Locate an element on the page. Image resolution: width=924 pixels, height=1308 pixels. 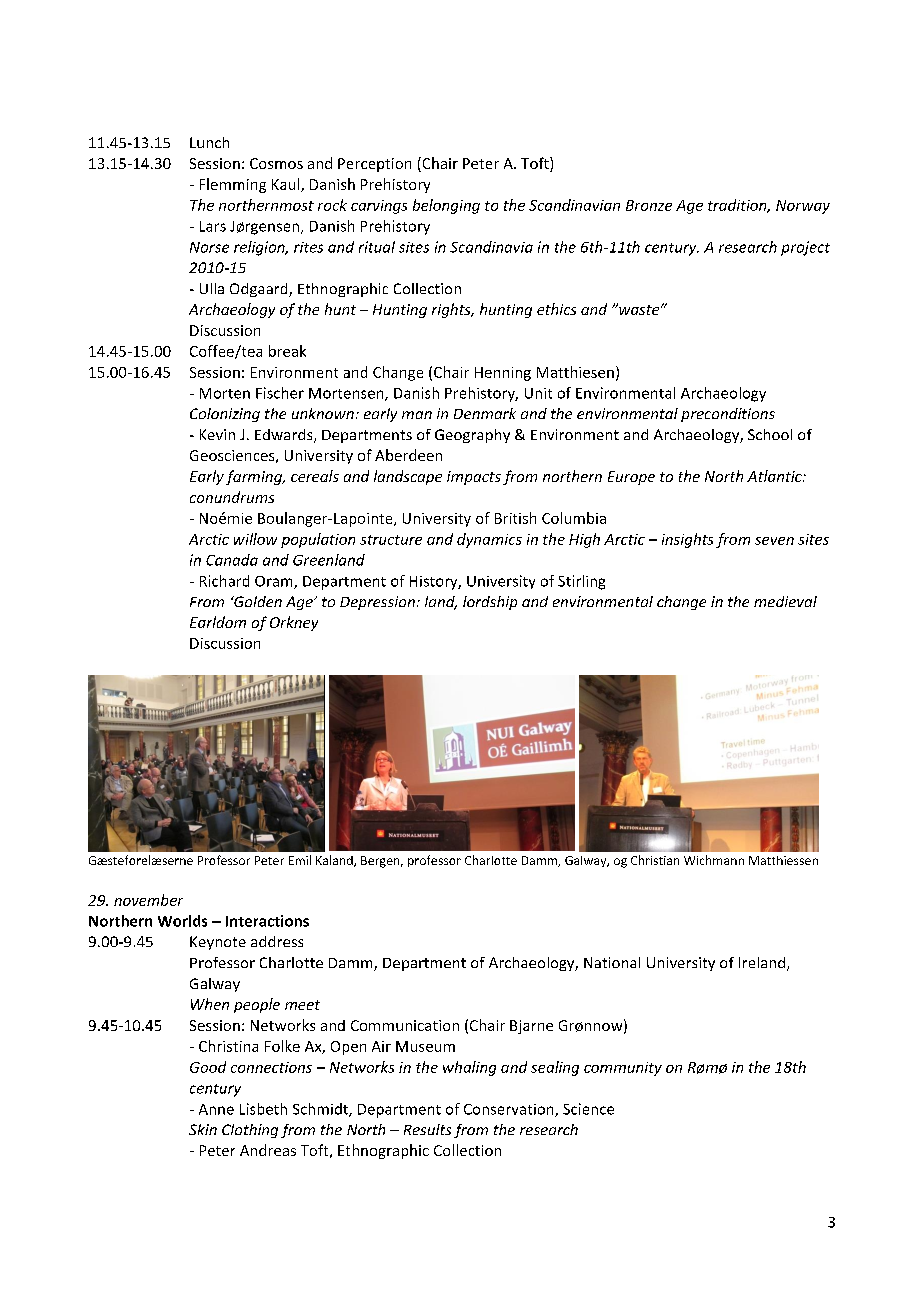
preconditions is located at coordinates (728, 415).
